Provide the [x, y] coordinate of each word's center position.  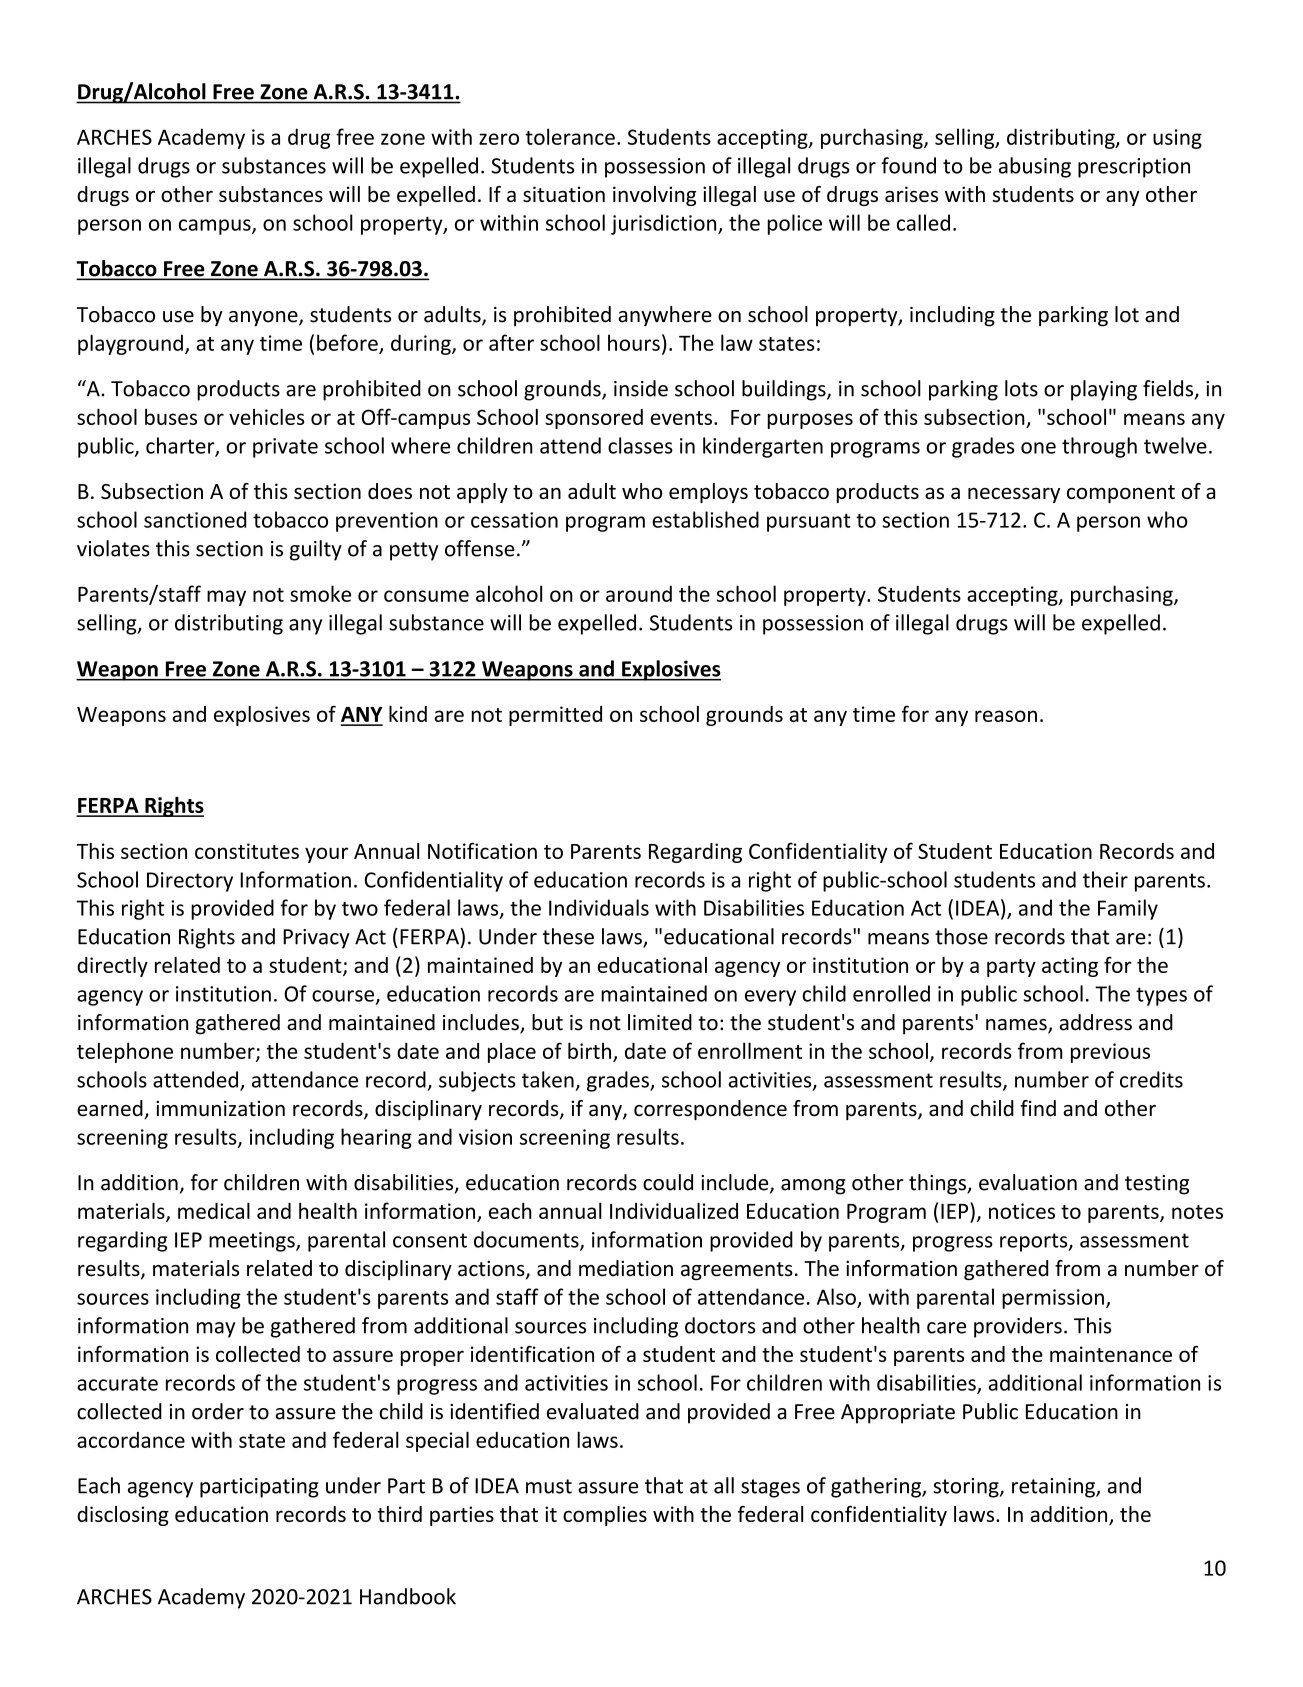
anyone [264, 319]
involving [654, 196]
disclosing [123, 1516]
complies [605, 1516]
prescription [1134, 168]
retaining [1054, 1488]
